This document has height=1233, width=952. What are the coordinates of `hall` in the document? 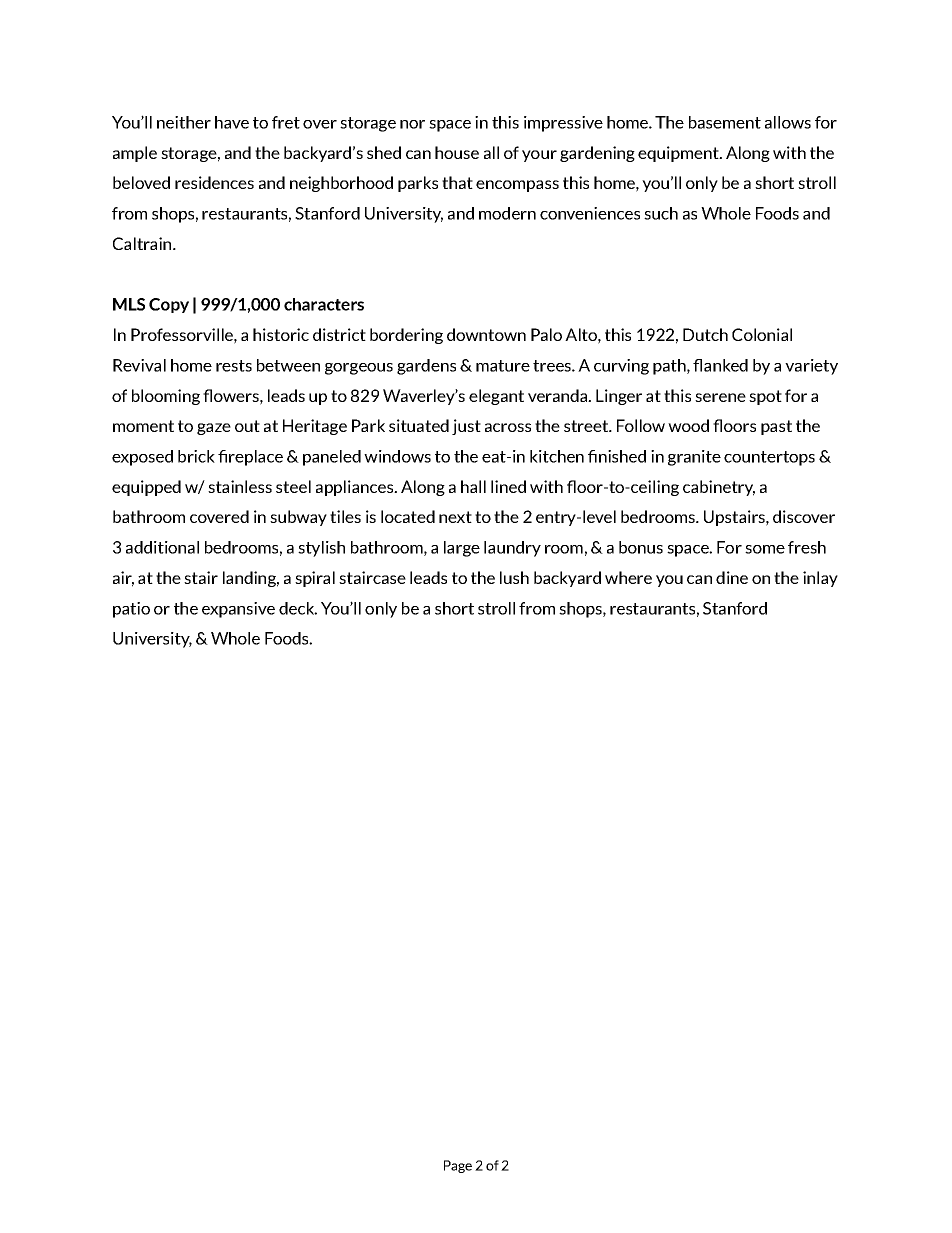 It's located at (473, 486).
